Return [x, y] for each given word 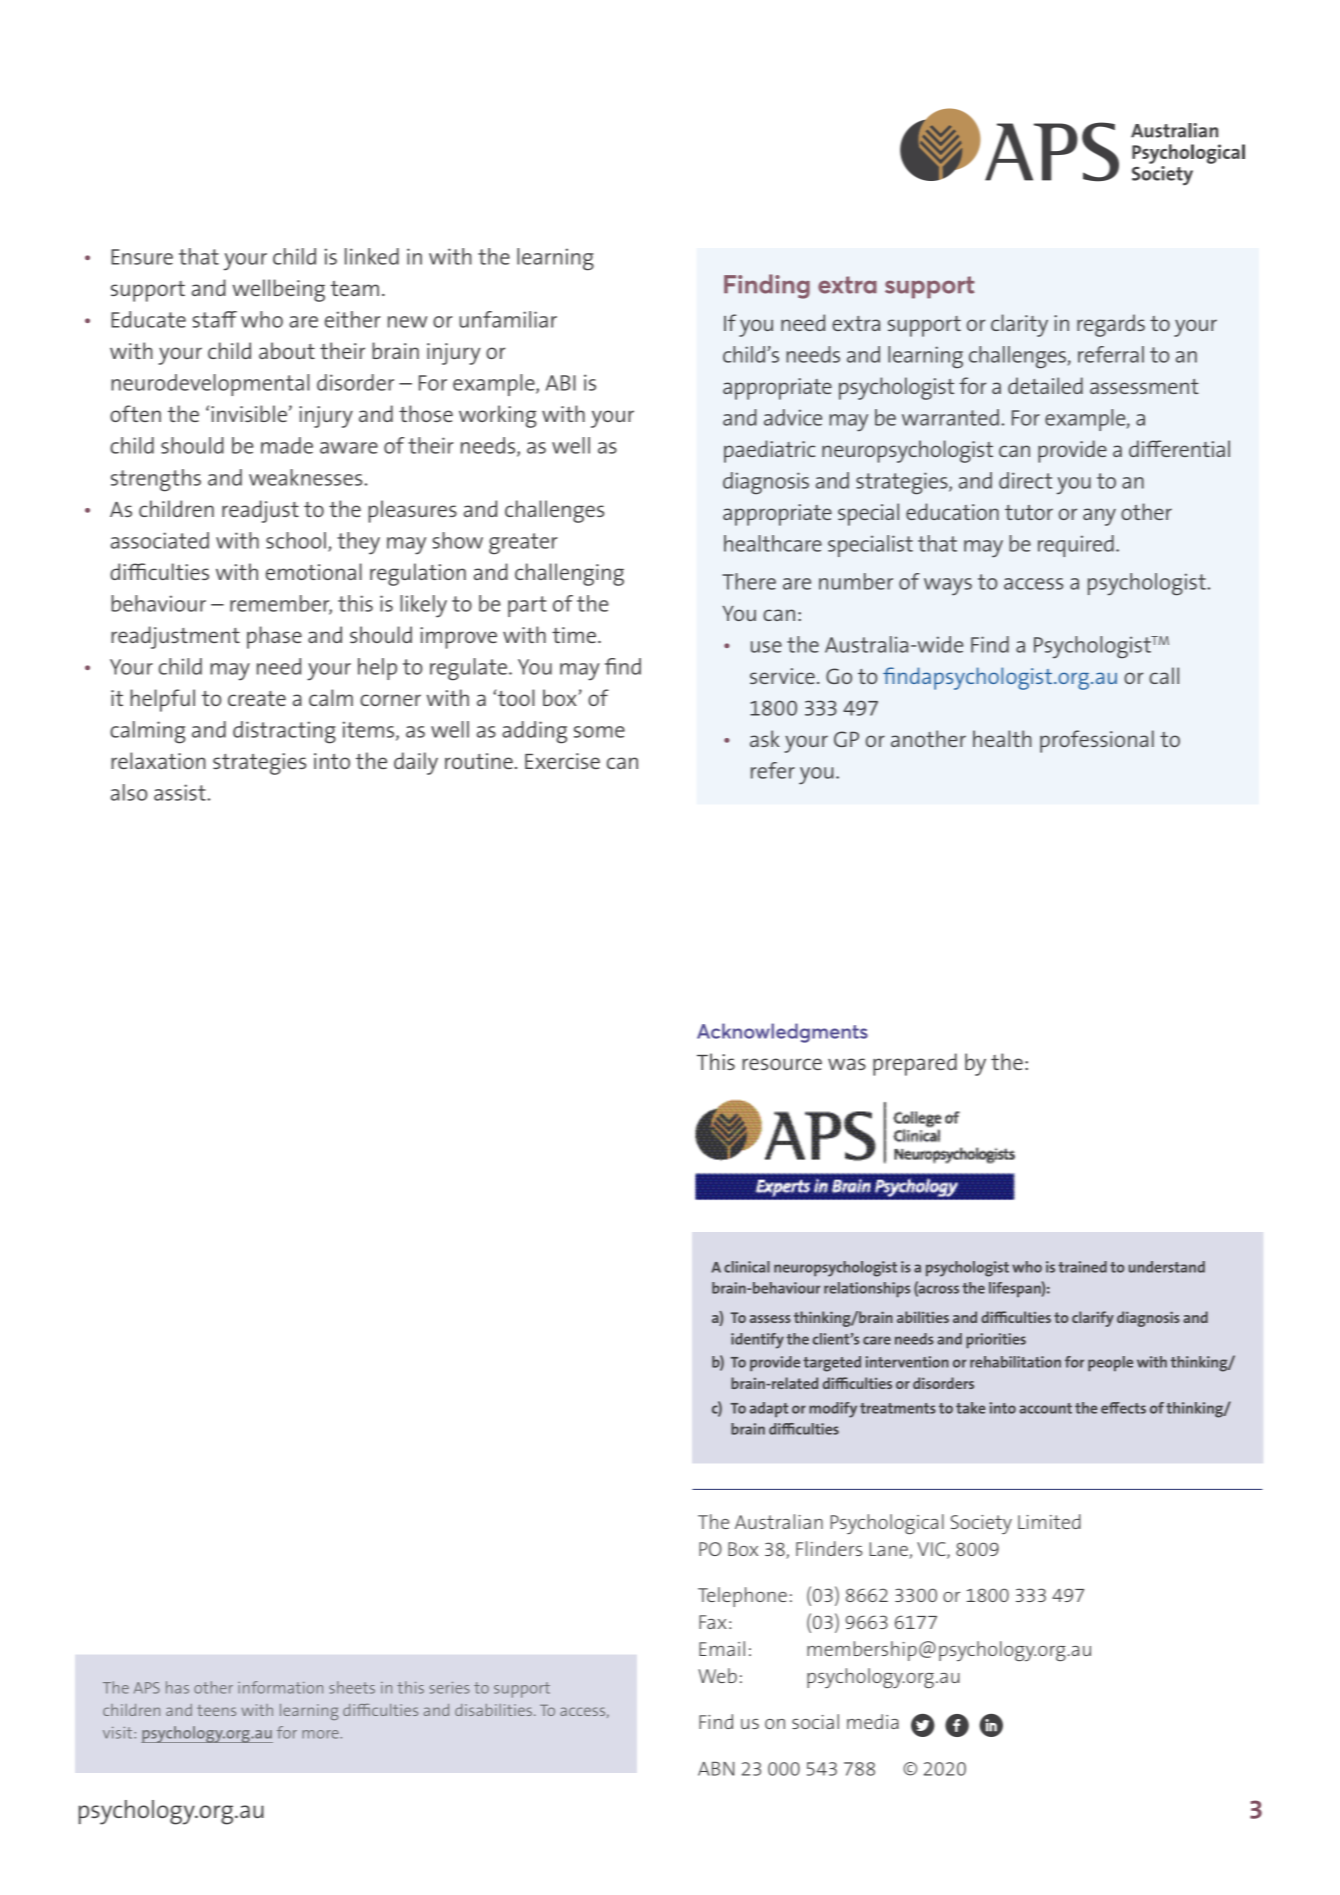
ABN [716, 1769]
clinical [747, 1267]
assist [181, 792]
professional [1097, 741]
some [599, 732]
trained [1082, 1267]
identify [757, 1341]
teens [216, 1710]
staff [214, 319]
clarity [1019, 325]
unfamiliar [508, 319]
